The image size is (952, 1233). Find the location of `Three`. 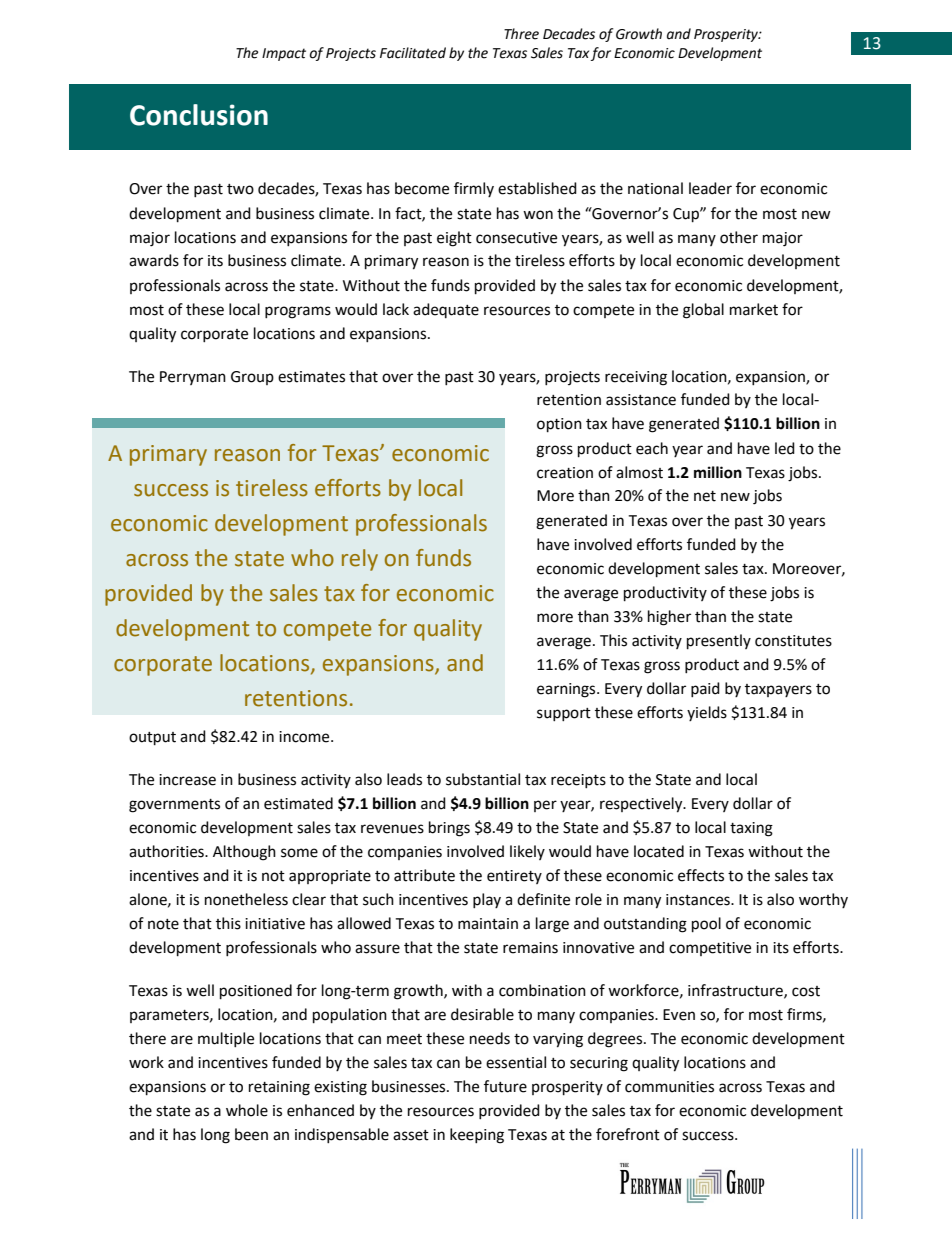

Three is located at coordinates (521, 34).
